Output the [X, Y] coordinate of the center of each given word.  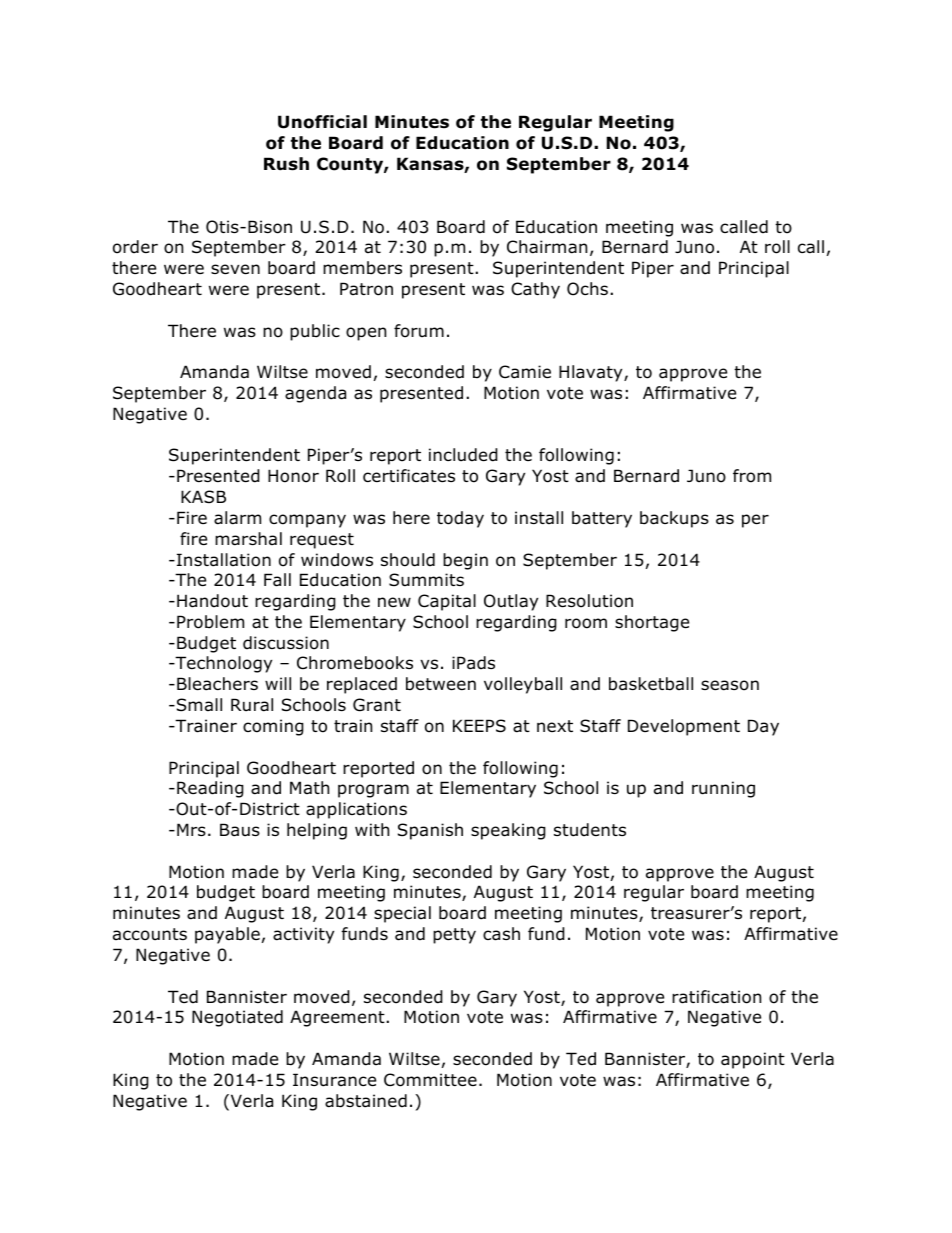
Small [198, 705]
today [460, 519]
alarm [237, 518]
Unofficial [322, 122]
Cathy [535, 290]
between [441, 684]
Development [684, 727]
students [590, 830]
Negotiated [237, 1018]
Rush [286, 164]
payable [227, 935]
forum [419, 331]
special [402, 914]
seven [235, 269]
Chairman [547, 247]
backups [674, 519]
